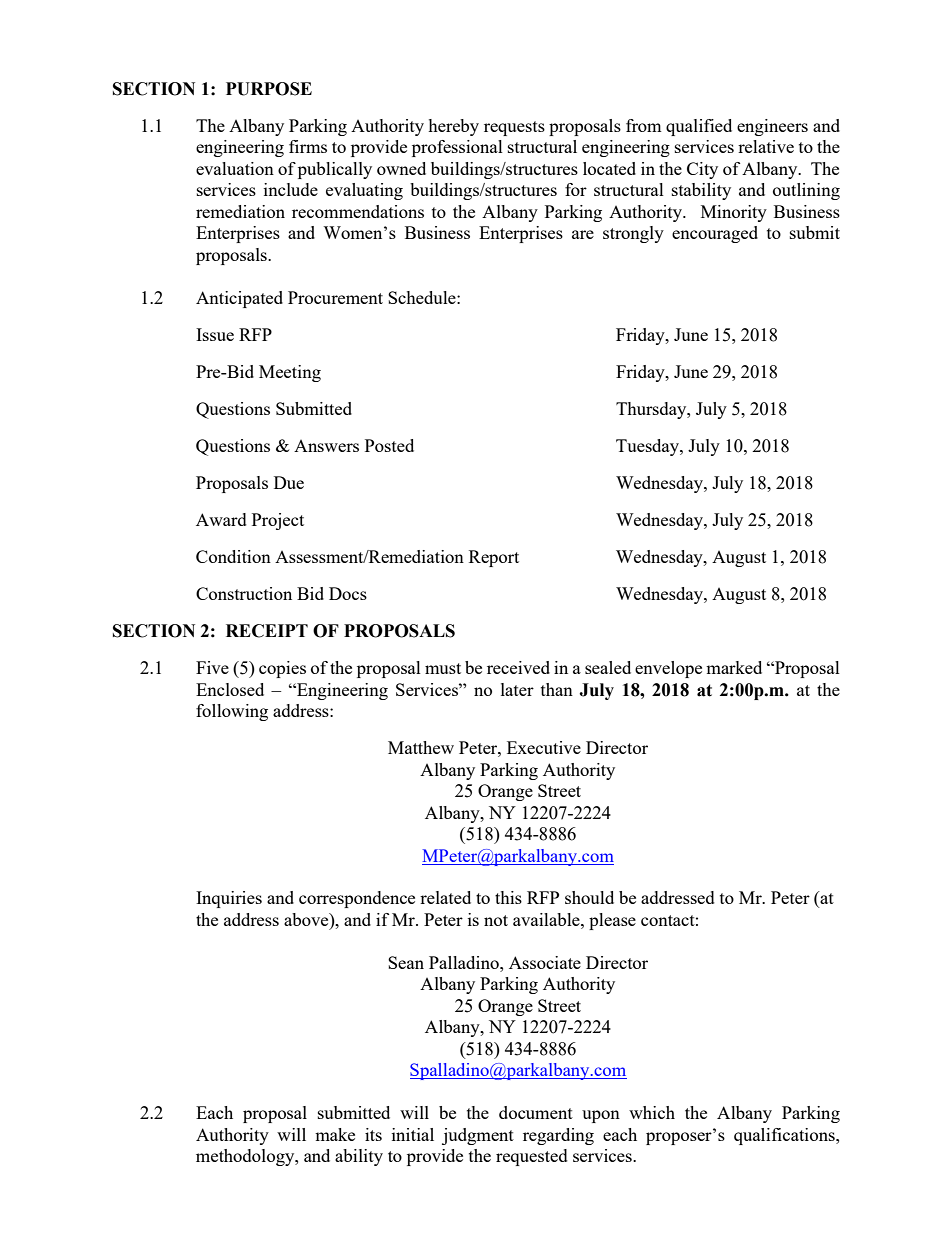 This document has height=1233, width=952. Describe the element at coordinates (785, 1136) in the document. I see `qualifications` at that location.
